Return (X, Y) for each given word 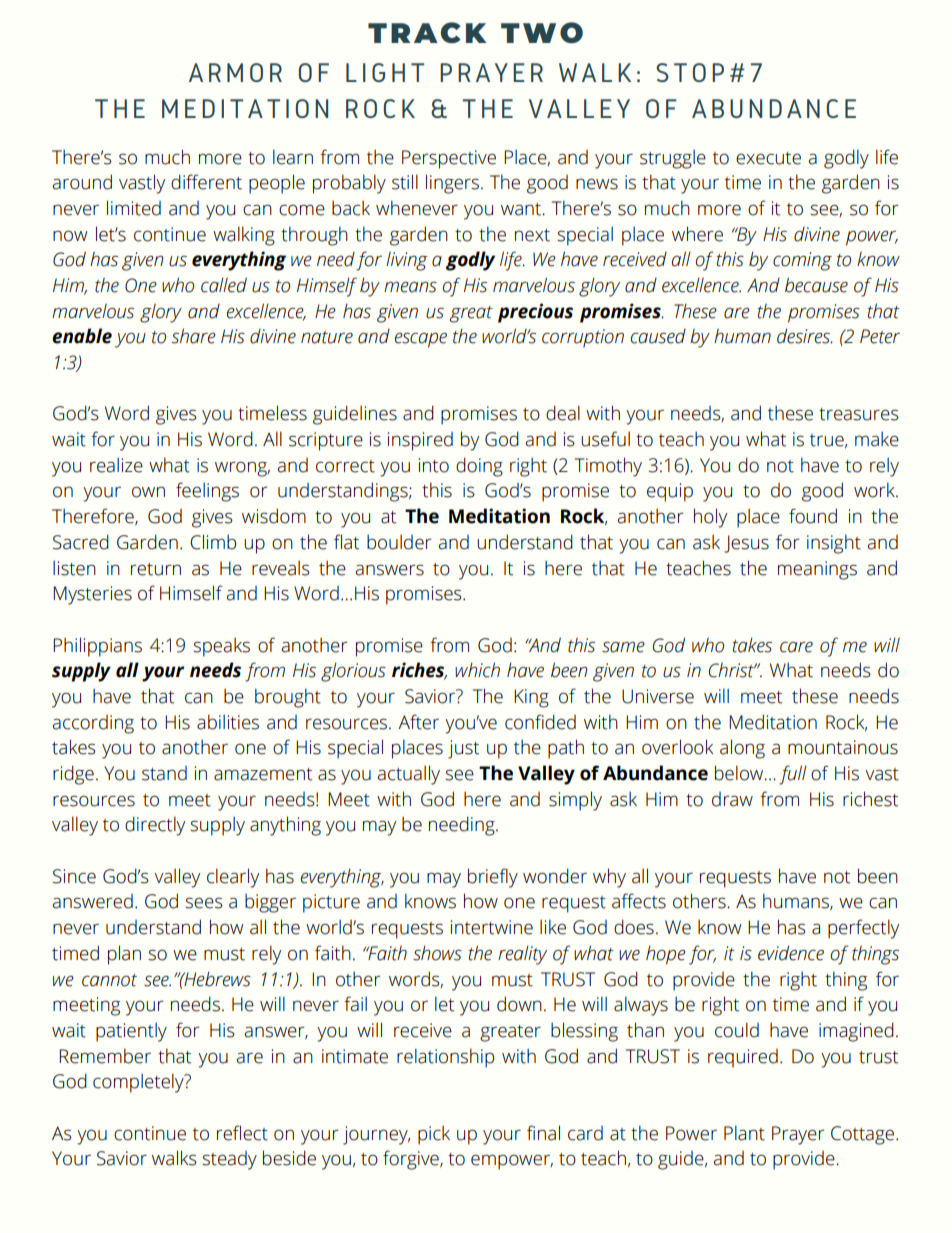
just (463, 749)
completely (139, 1083)
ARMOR (235, 72)
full (793, 775)
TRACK (427, 32)
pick (434, 1135)
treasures (859, 414)
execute (768, 158)
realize (116, 465)
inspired (420, 441)
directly (155, 826)
